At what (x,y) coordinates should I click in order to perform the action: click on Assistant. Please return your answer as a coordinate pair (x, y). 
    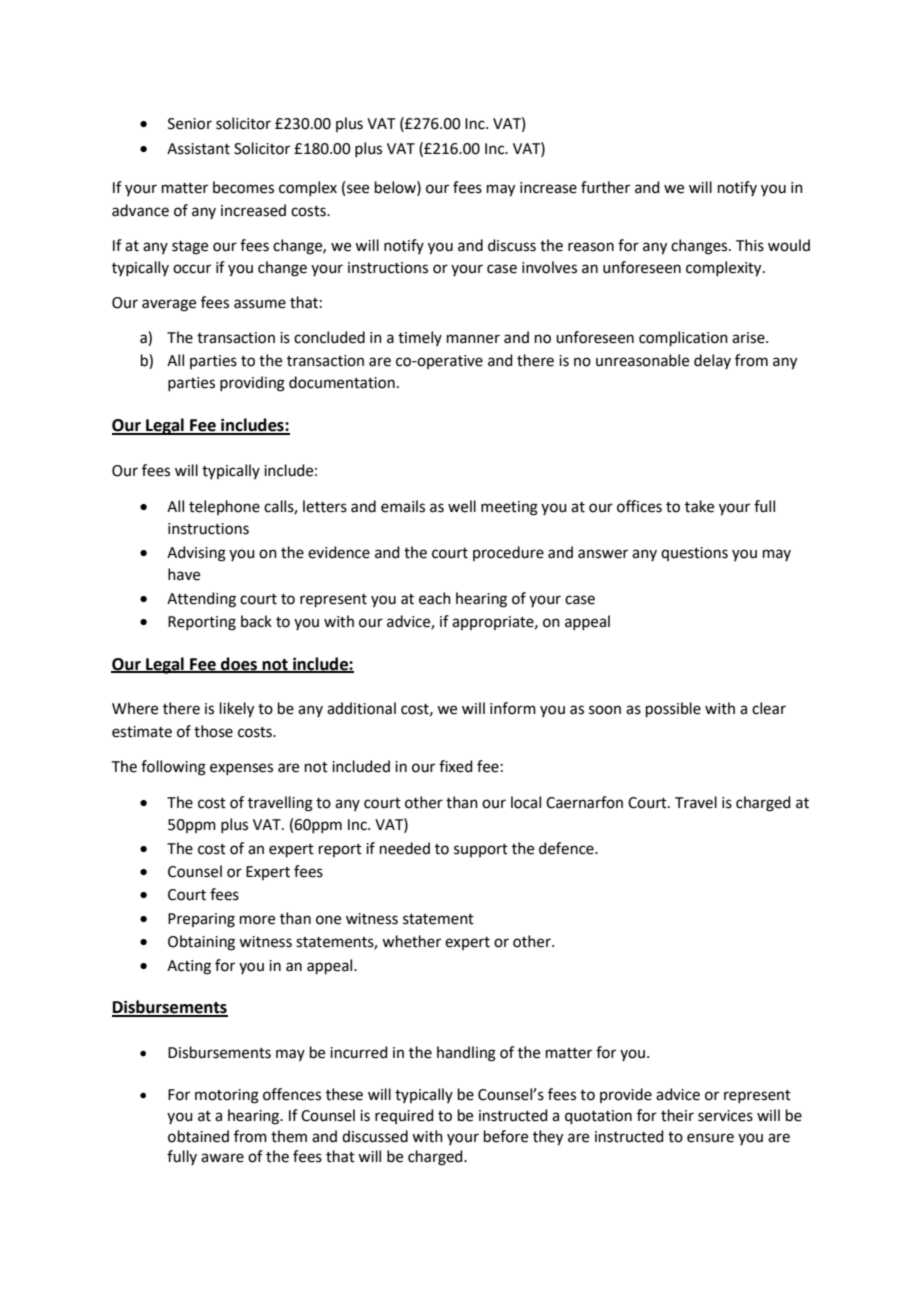
    Looking at the image, I should click on (198, 149).
